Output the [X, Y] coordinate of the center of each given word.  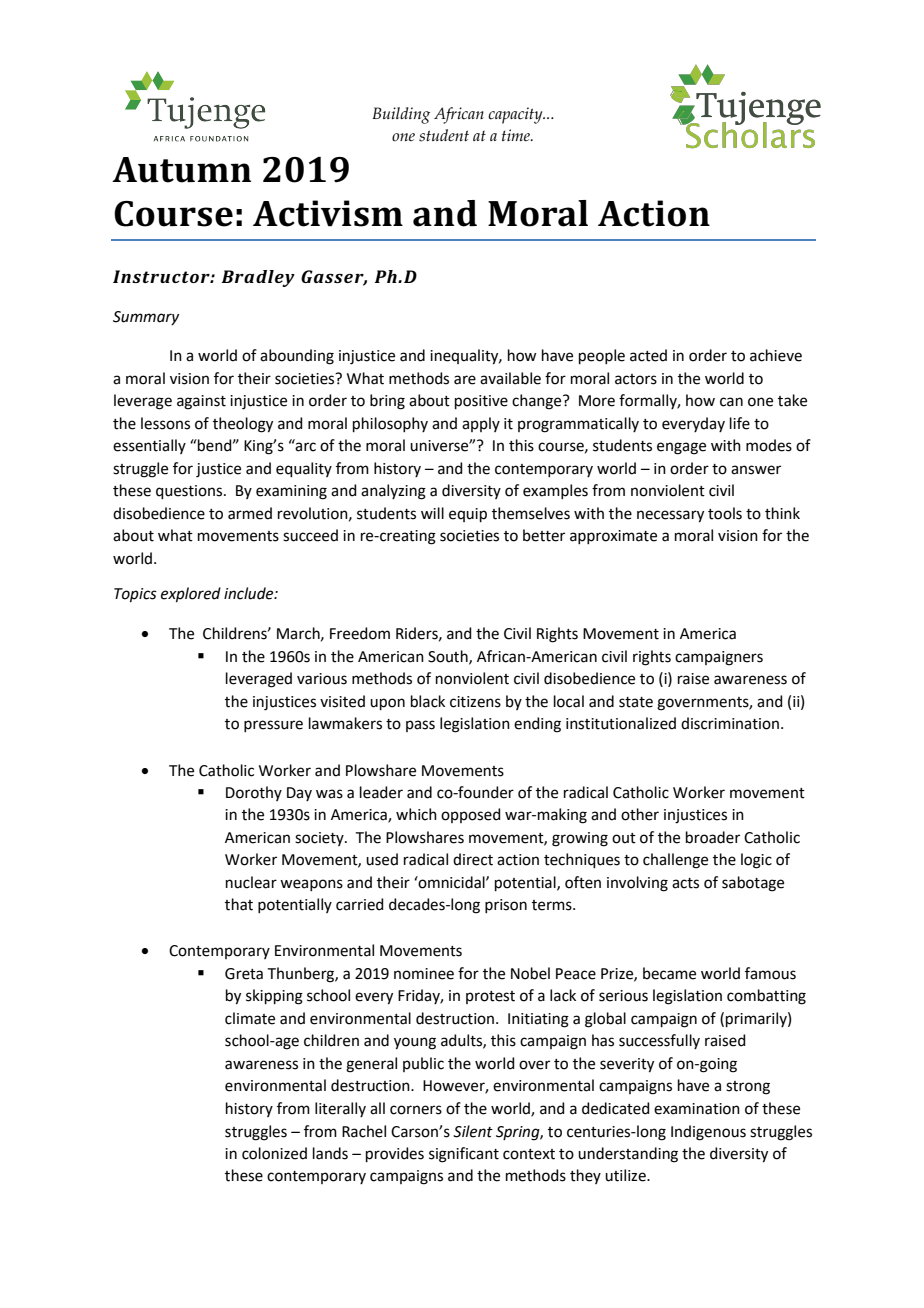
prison [506, 906]
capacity [516, 115]
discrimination [730, 723]
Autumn [181, 170]
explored [191, 594]
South [449, 657]
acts [685, 883]
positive [481, 402]
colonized [274, 1153]
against [201, 402]
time [517, 135]
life [740, 423]
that [239, 904]
